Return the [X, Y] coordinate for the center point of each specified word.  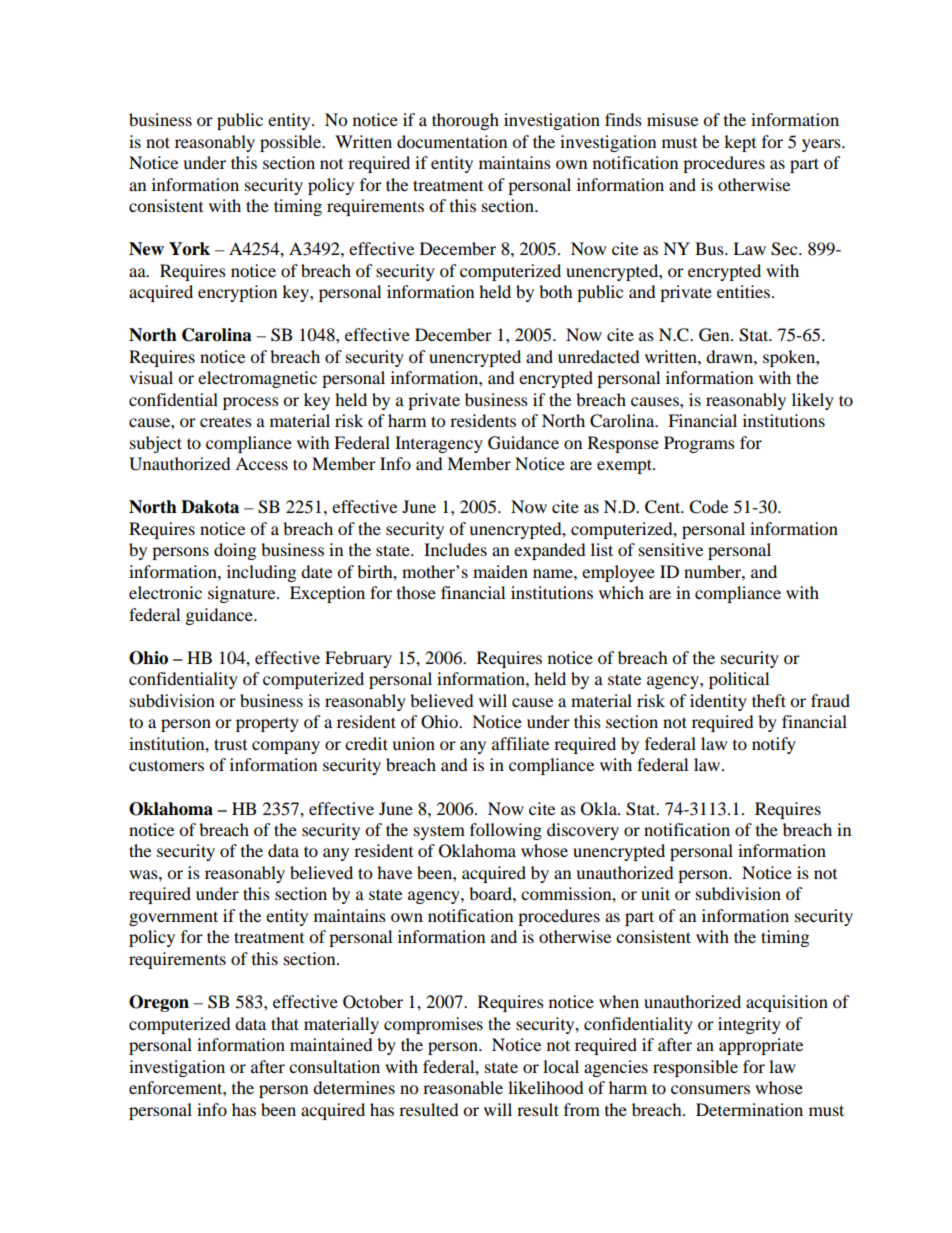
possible [292, 143]
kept [740, 143]
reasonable [463, 1087]
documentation [452, 141]
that [285, 1023]
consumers [710, 1089]
